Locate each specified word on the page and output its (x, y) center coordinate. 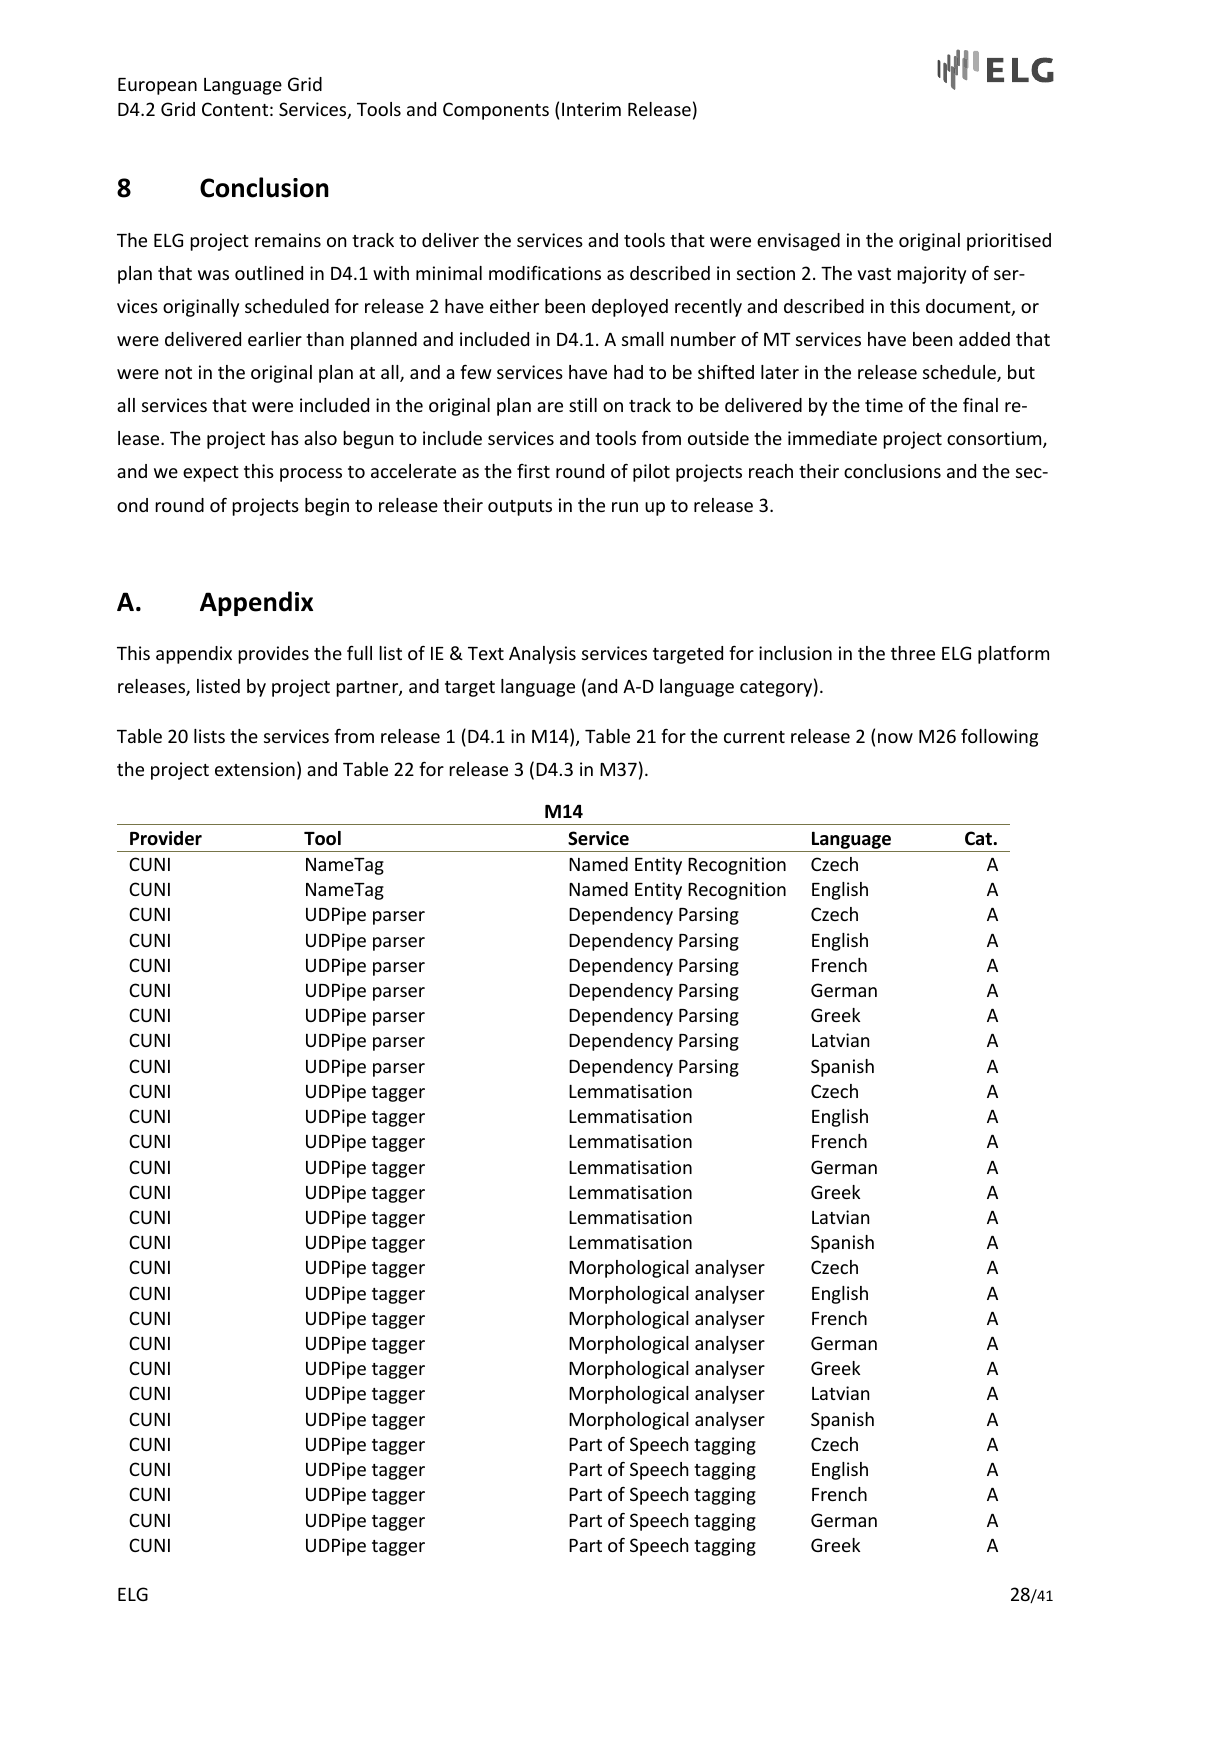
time (884, 405)
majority (931, 275)
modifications (545, 273)
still (583, 405)
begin (327, 507)
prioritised (1009, 242)
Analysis (542, 655)
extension (255, 769)
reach (771, 471)
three (913, 653)
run (625, 507)
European (157, 86)
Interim (591, 109)
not (178, 373)
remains (288, 240)
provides (273, 655)
